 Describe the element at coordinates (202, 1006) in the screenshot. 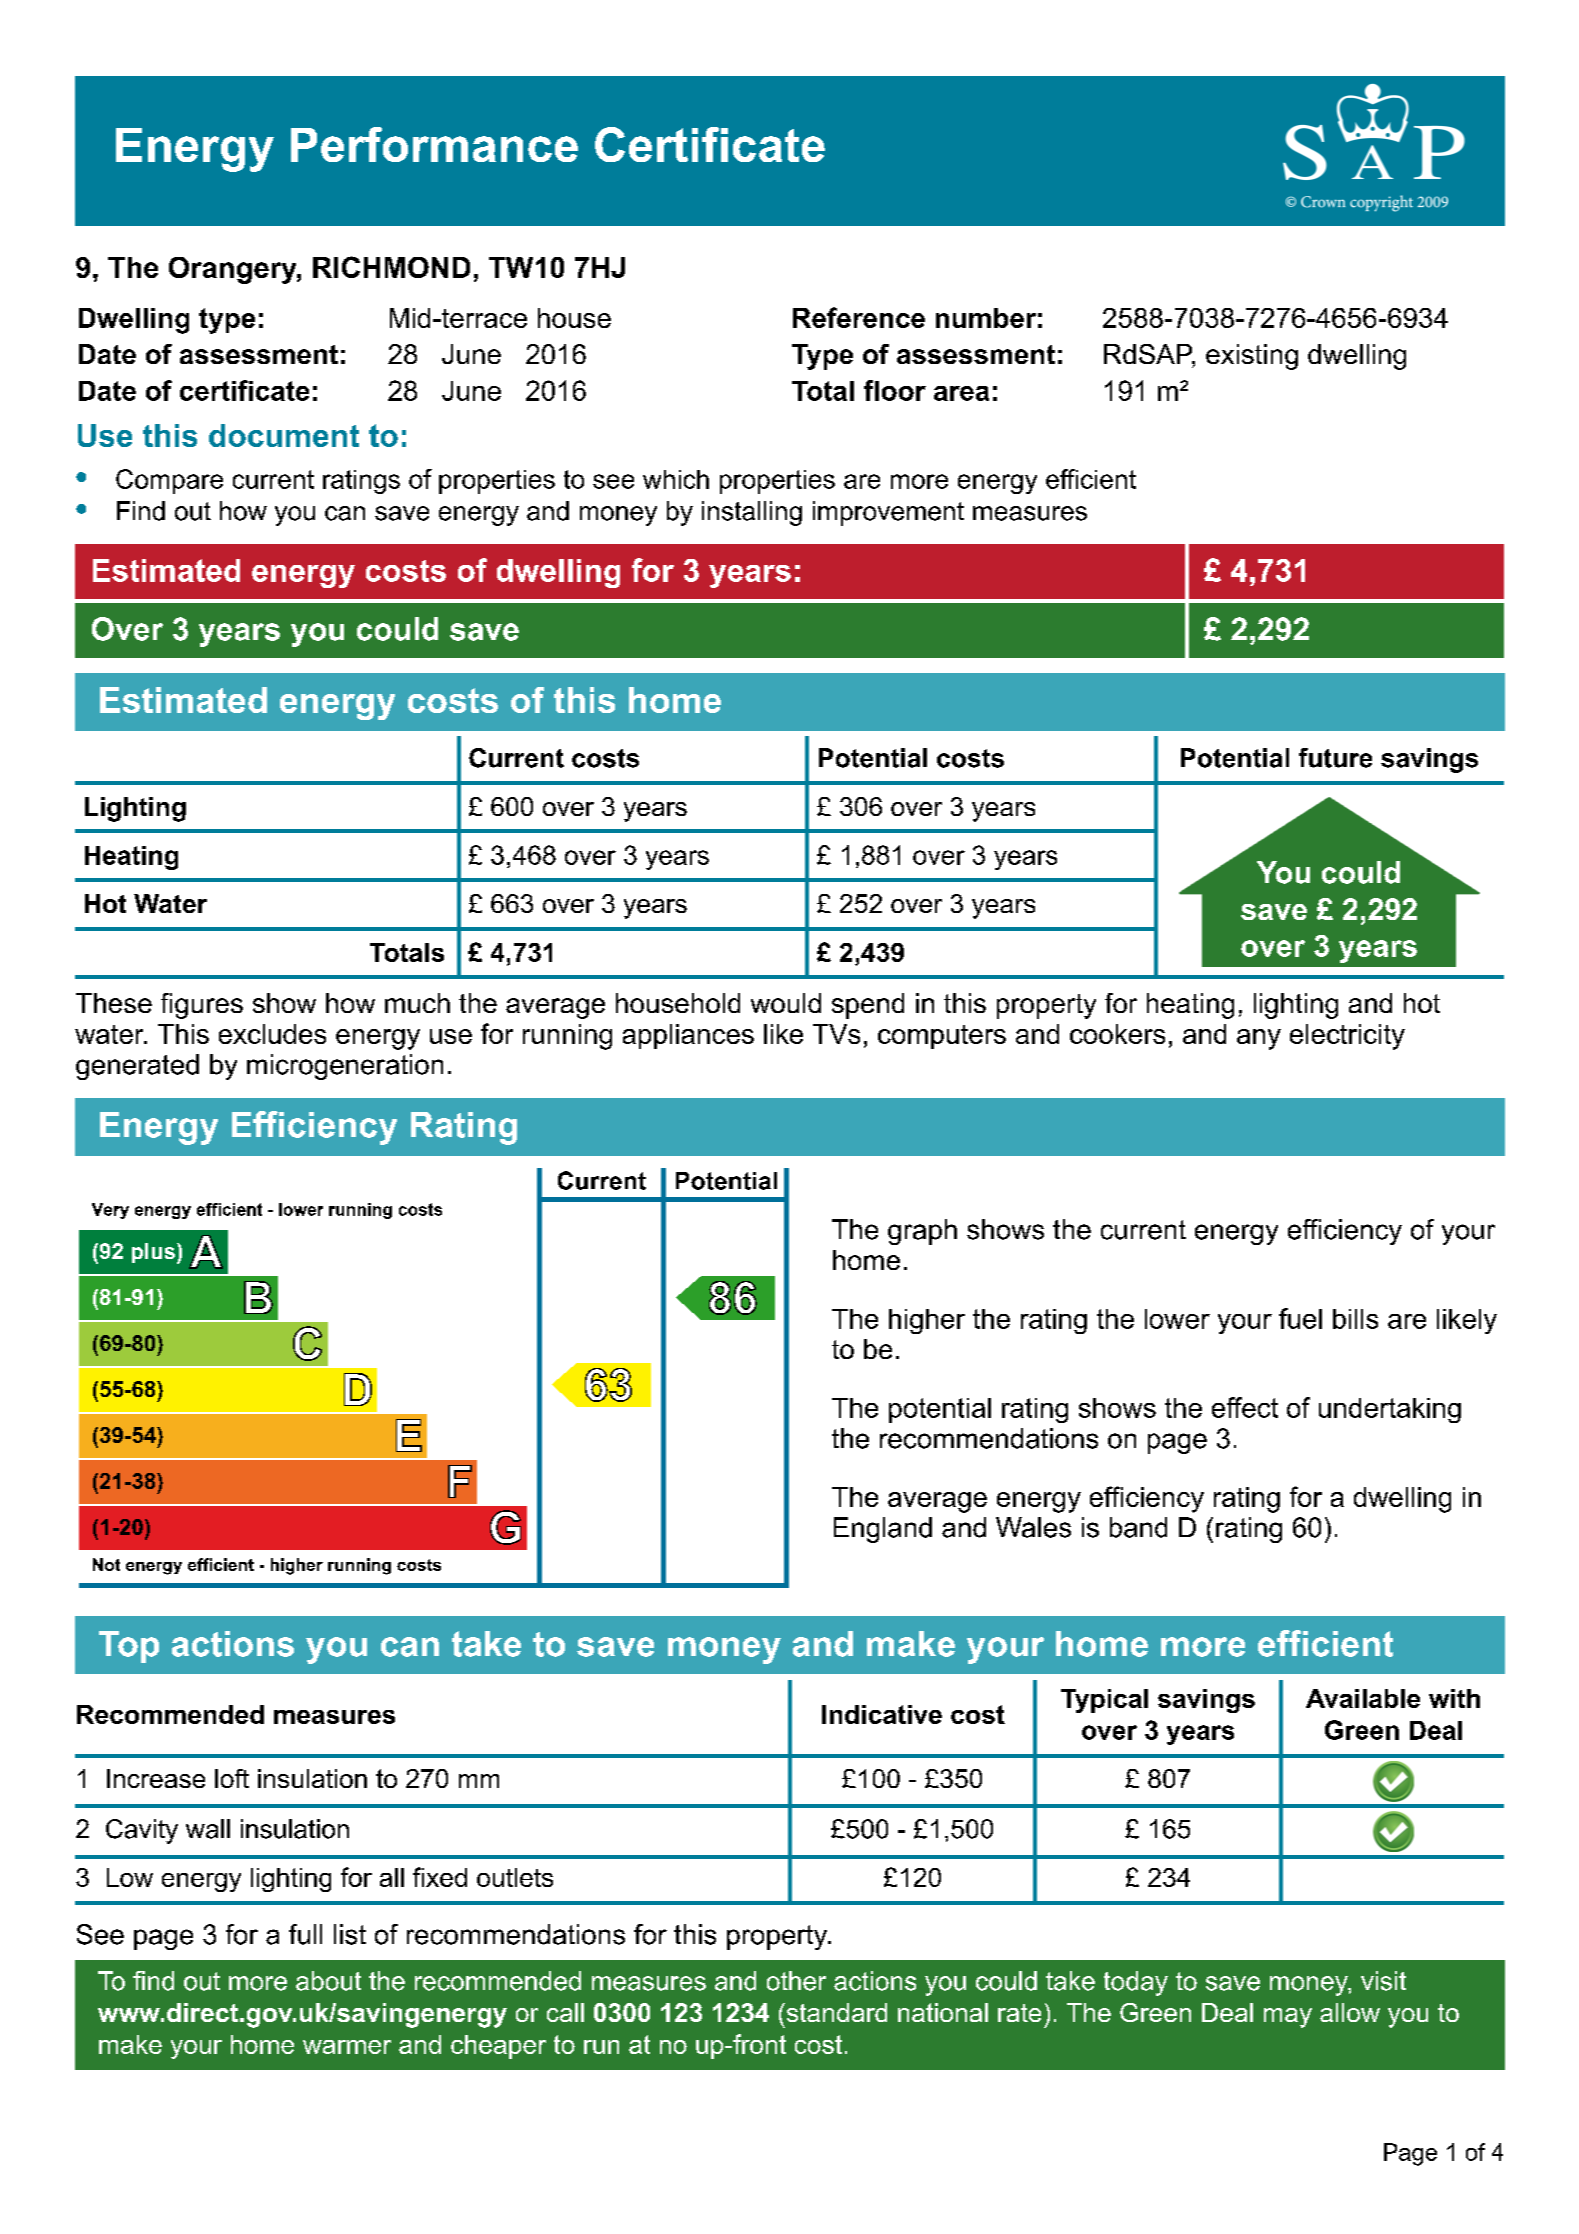

I see `figures` at that location.
